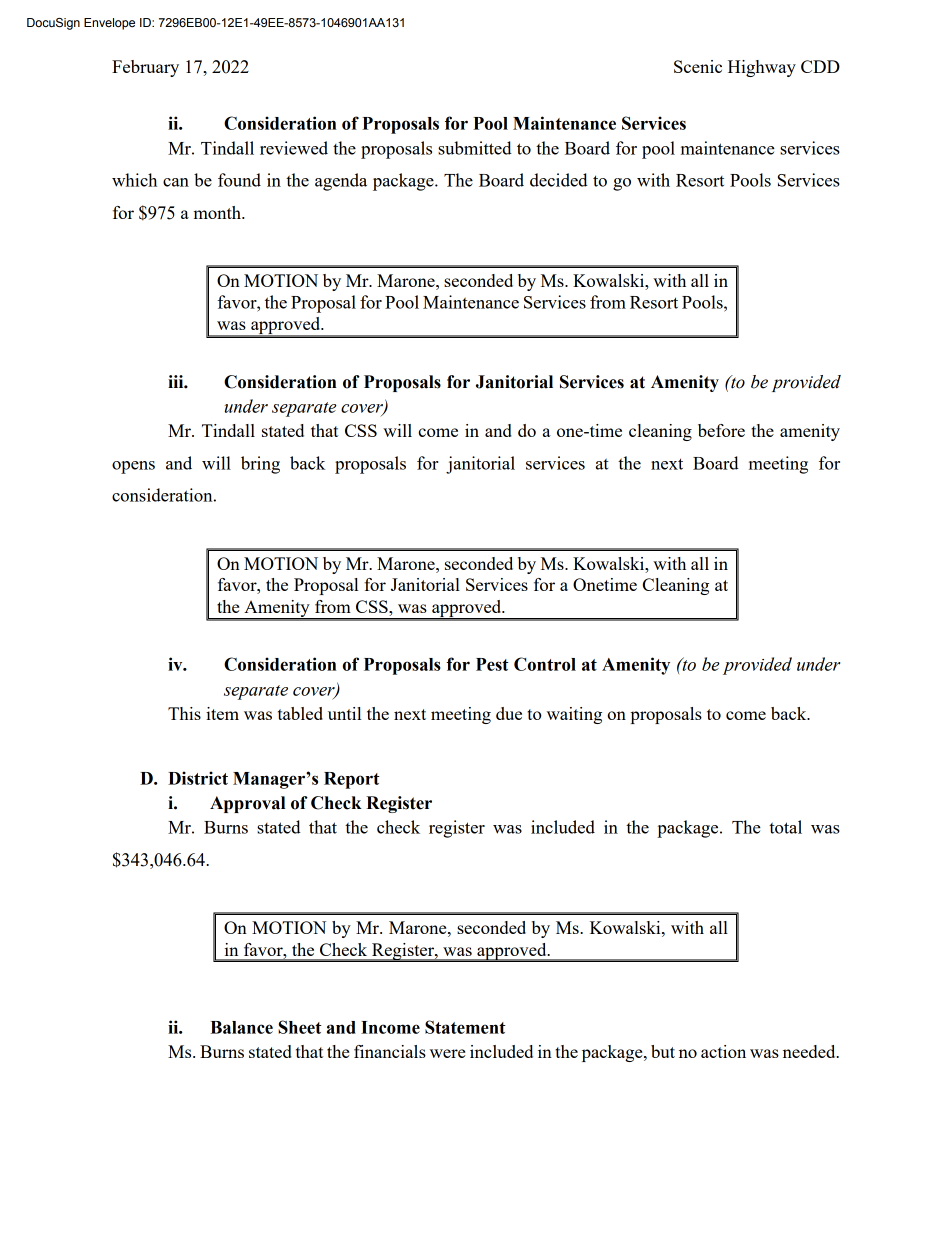 The height and width of the image is (1233, 952). Describe the element at coordinates (721, 430) in the image. I see `before` at that location.
